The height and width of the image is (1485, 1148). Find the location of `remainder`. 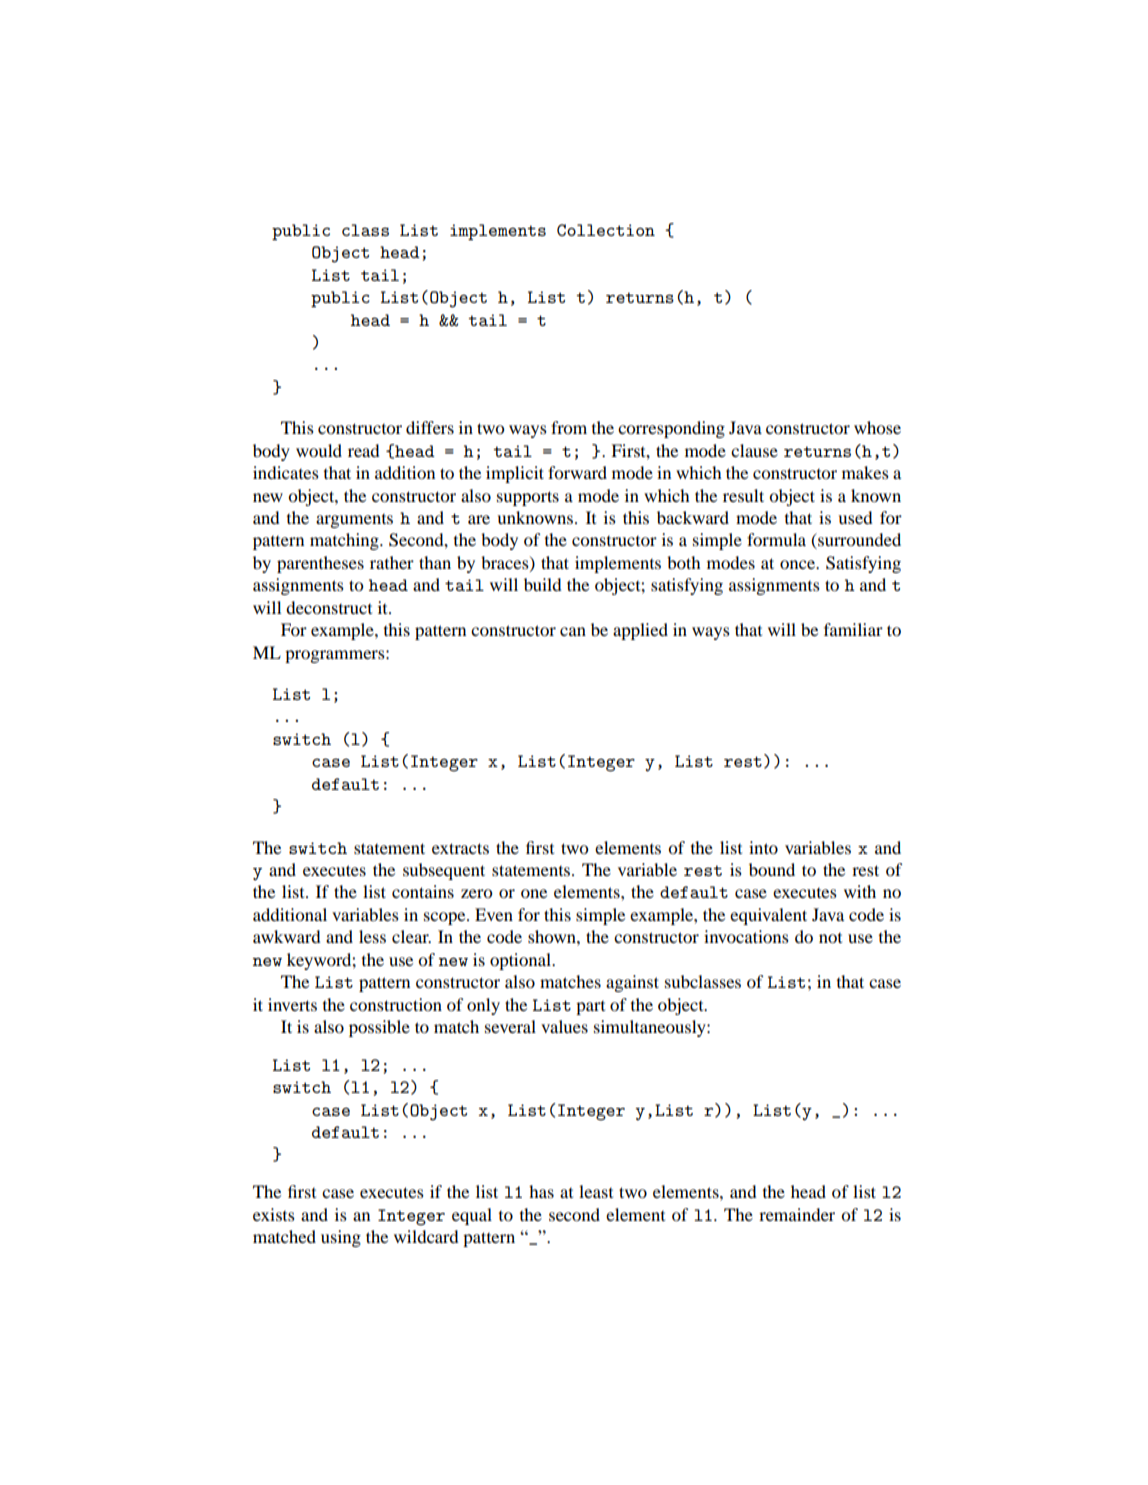

remainder is located at coordinates (797, 1214).
